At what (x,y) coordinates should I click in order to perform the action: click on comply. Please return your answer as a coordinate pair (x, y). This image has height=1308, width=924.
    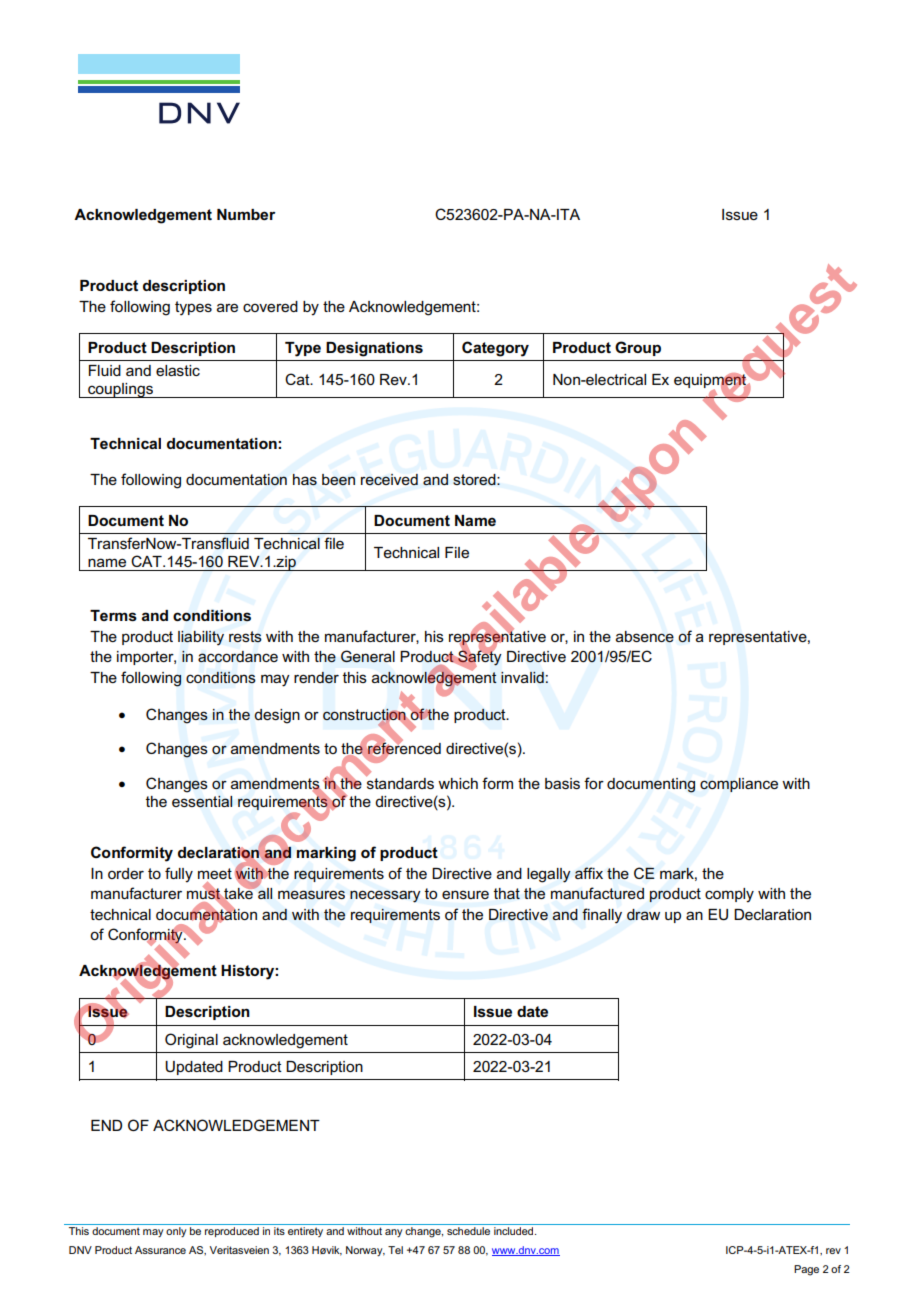
    Looking at the image, I should click on (729, 895).
